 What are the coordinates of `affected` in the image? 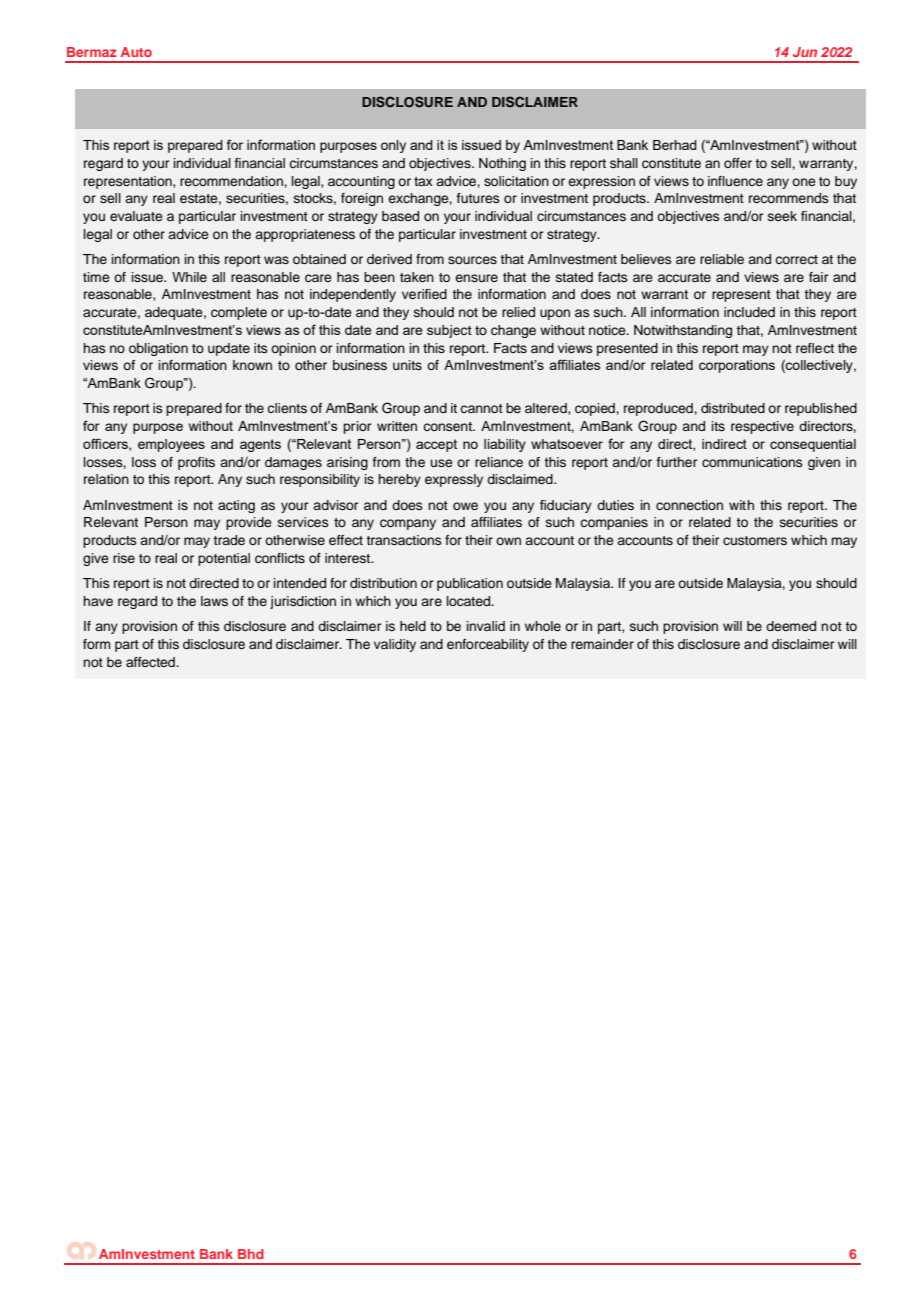 It's located at (151, 662).
